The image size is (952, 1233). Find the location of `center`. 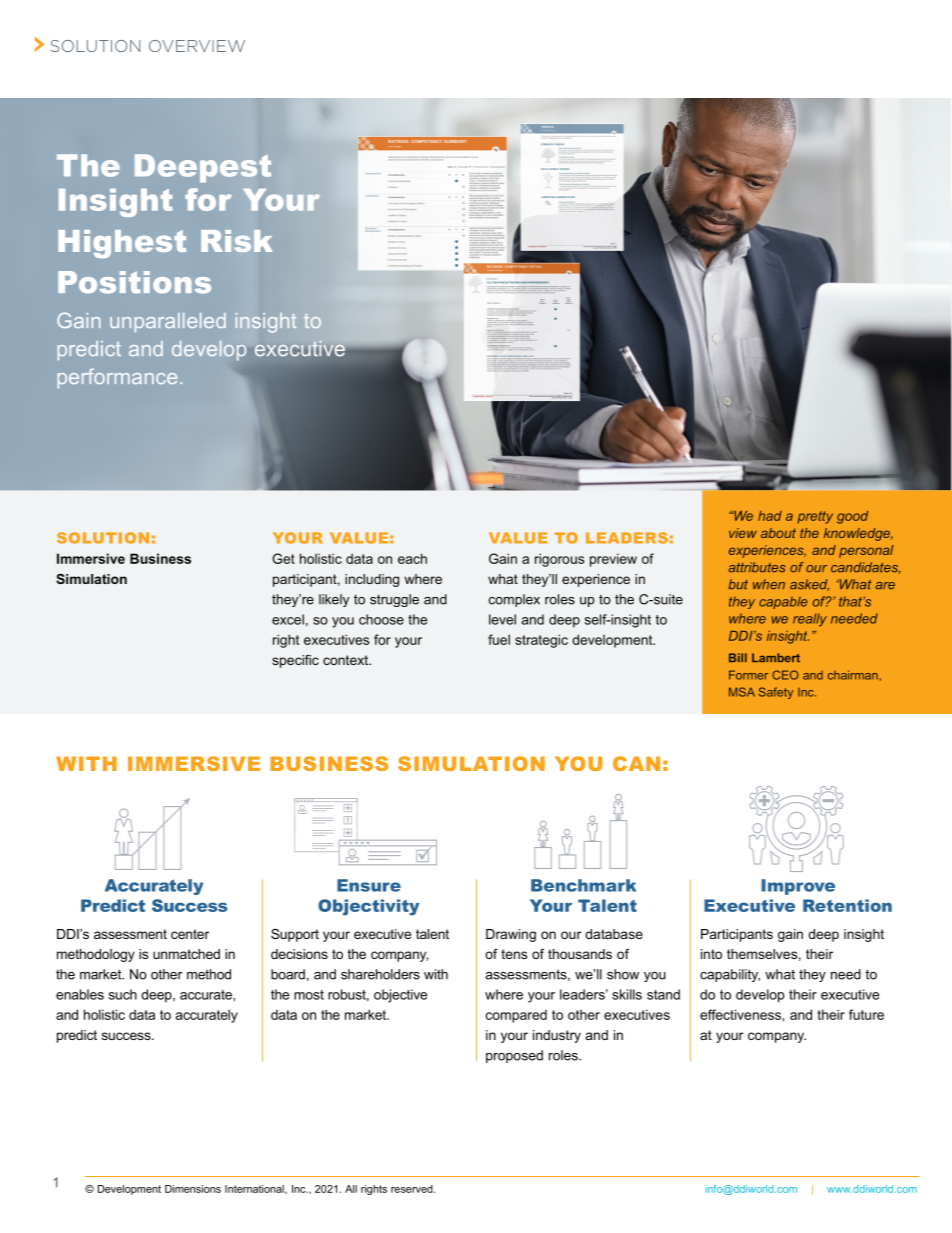

center is located at coordinates (190, 934).
